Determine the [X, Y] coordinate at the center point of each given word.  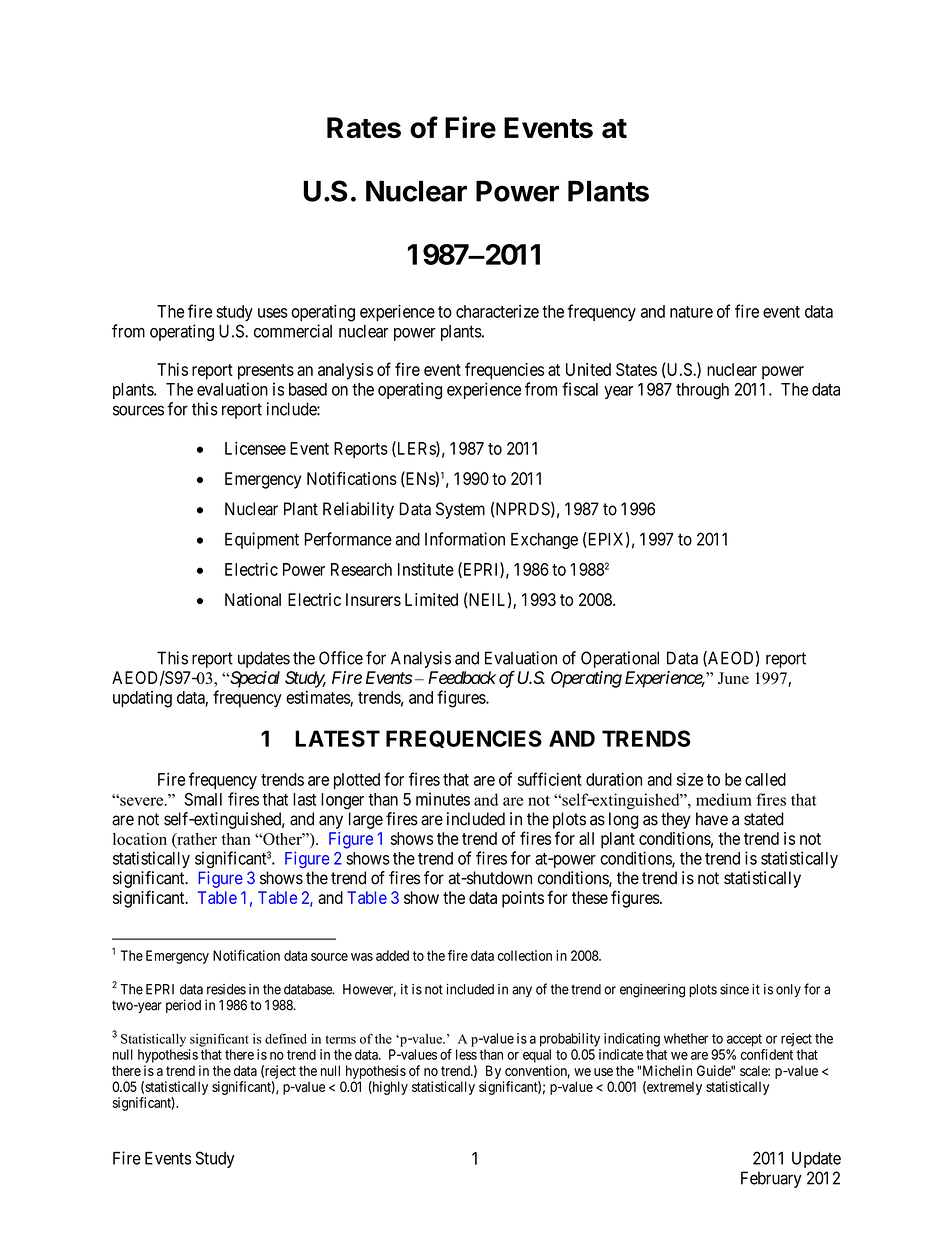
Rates [364, 128]
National [253, 599]
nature [691, 312]
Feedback [462, 677]
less [466, 1054]
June [733, 678]
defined [286, 1038]
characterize [497, 311]
